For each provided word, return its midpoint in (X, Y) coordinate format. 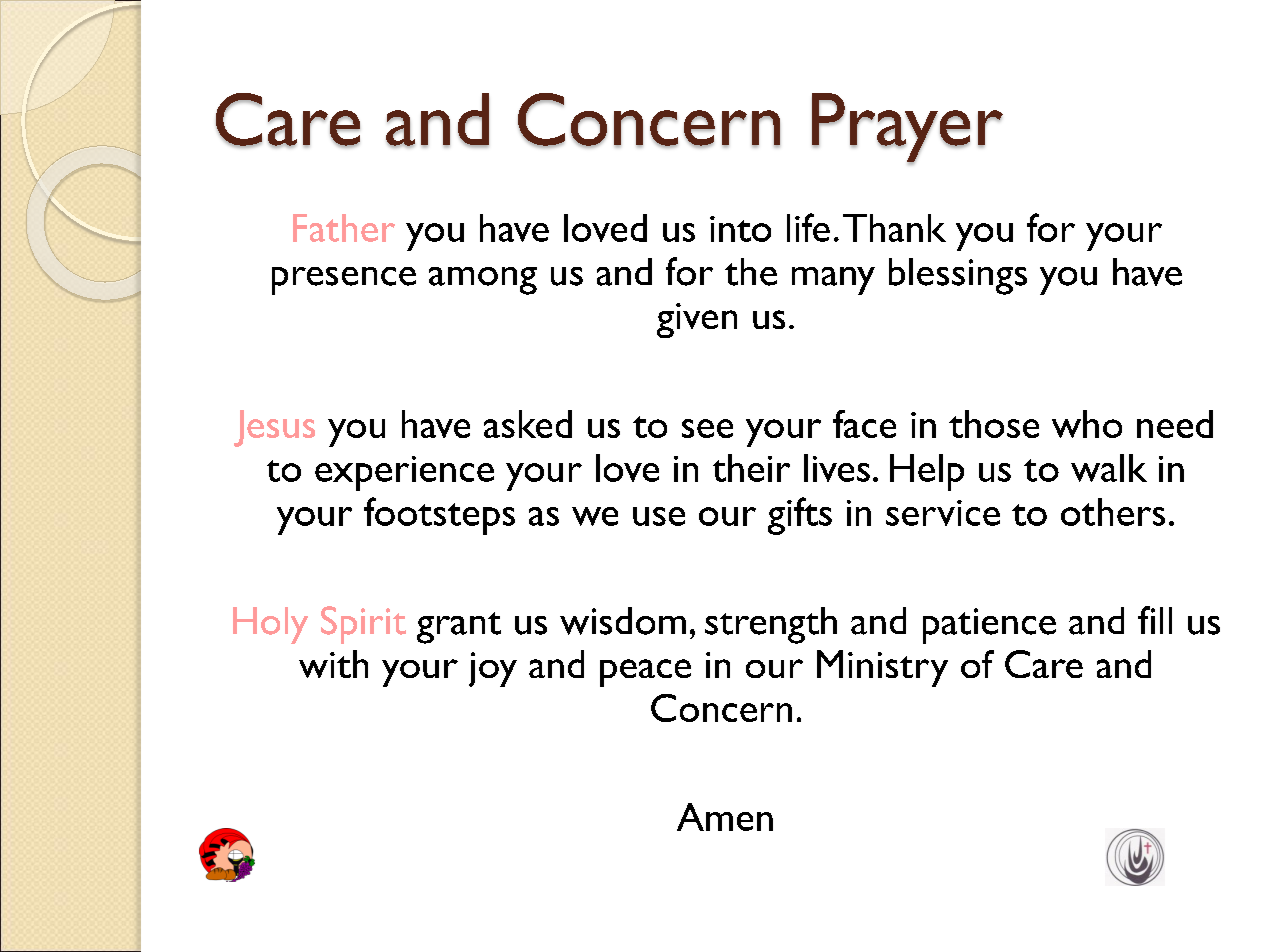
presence (344, 281)
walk (1109, 468)
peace (645, 673)
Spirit (363, 625)
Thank (894, 228)
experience (404, 473)
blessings (958, 276)
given (697, 320)
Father (344, 228)
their (751, 468)
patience (989, 626)
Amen (725, 817)
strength (771, 625)
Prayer (907, 129)
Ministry (882, 668)
